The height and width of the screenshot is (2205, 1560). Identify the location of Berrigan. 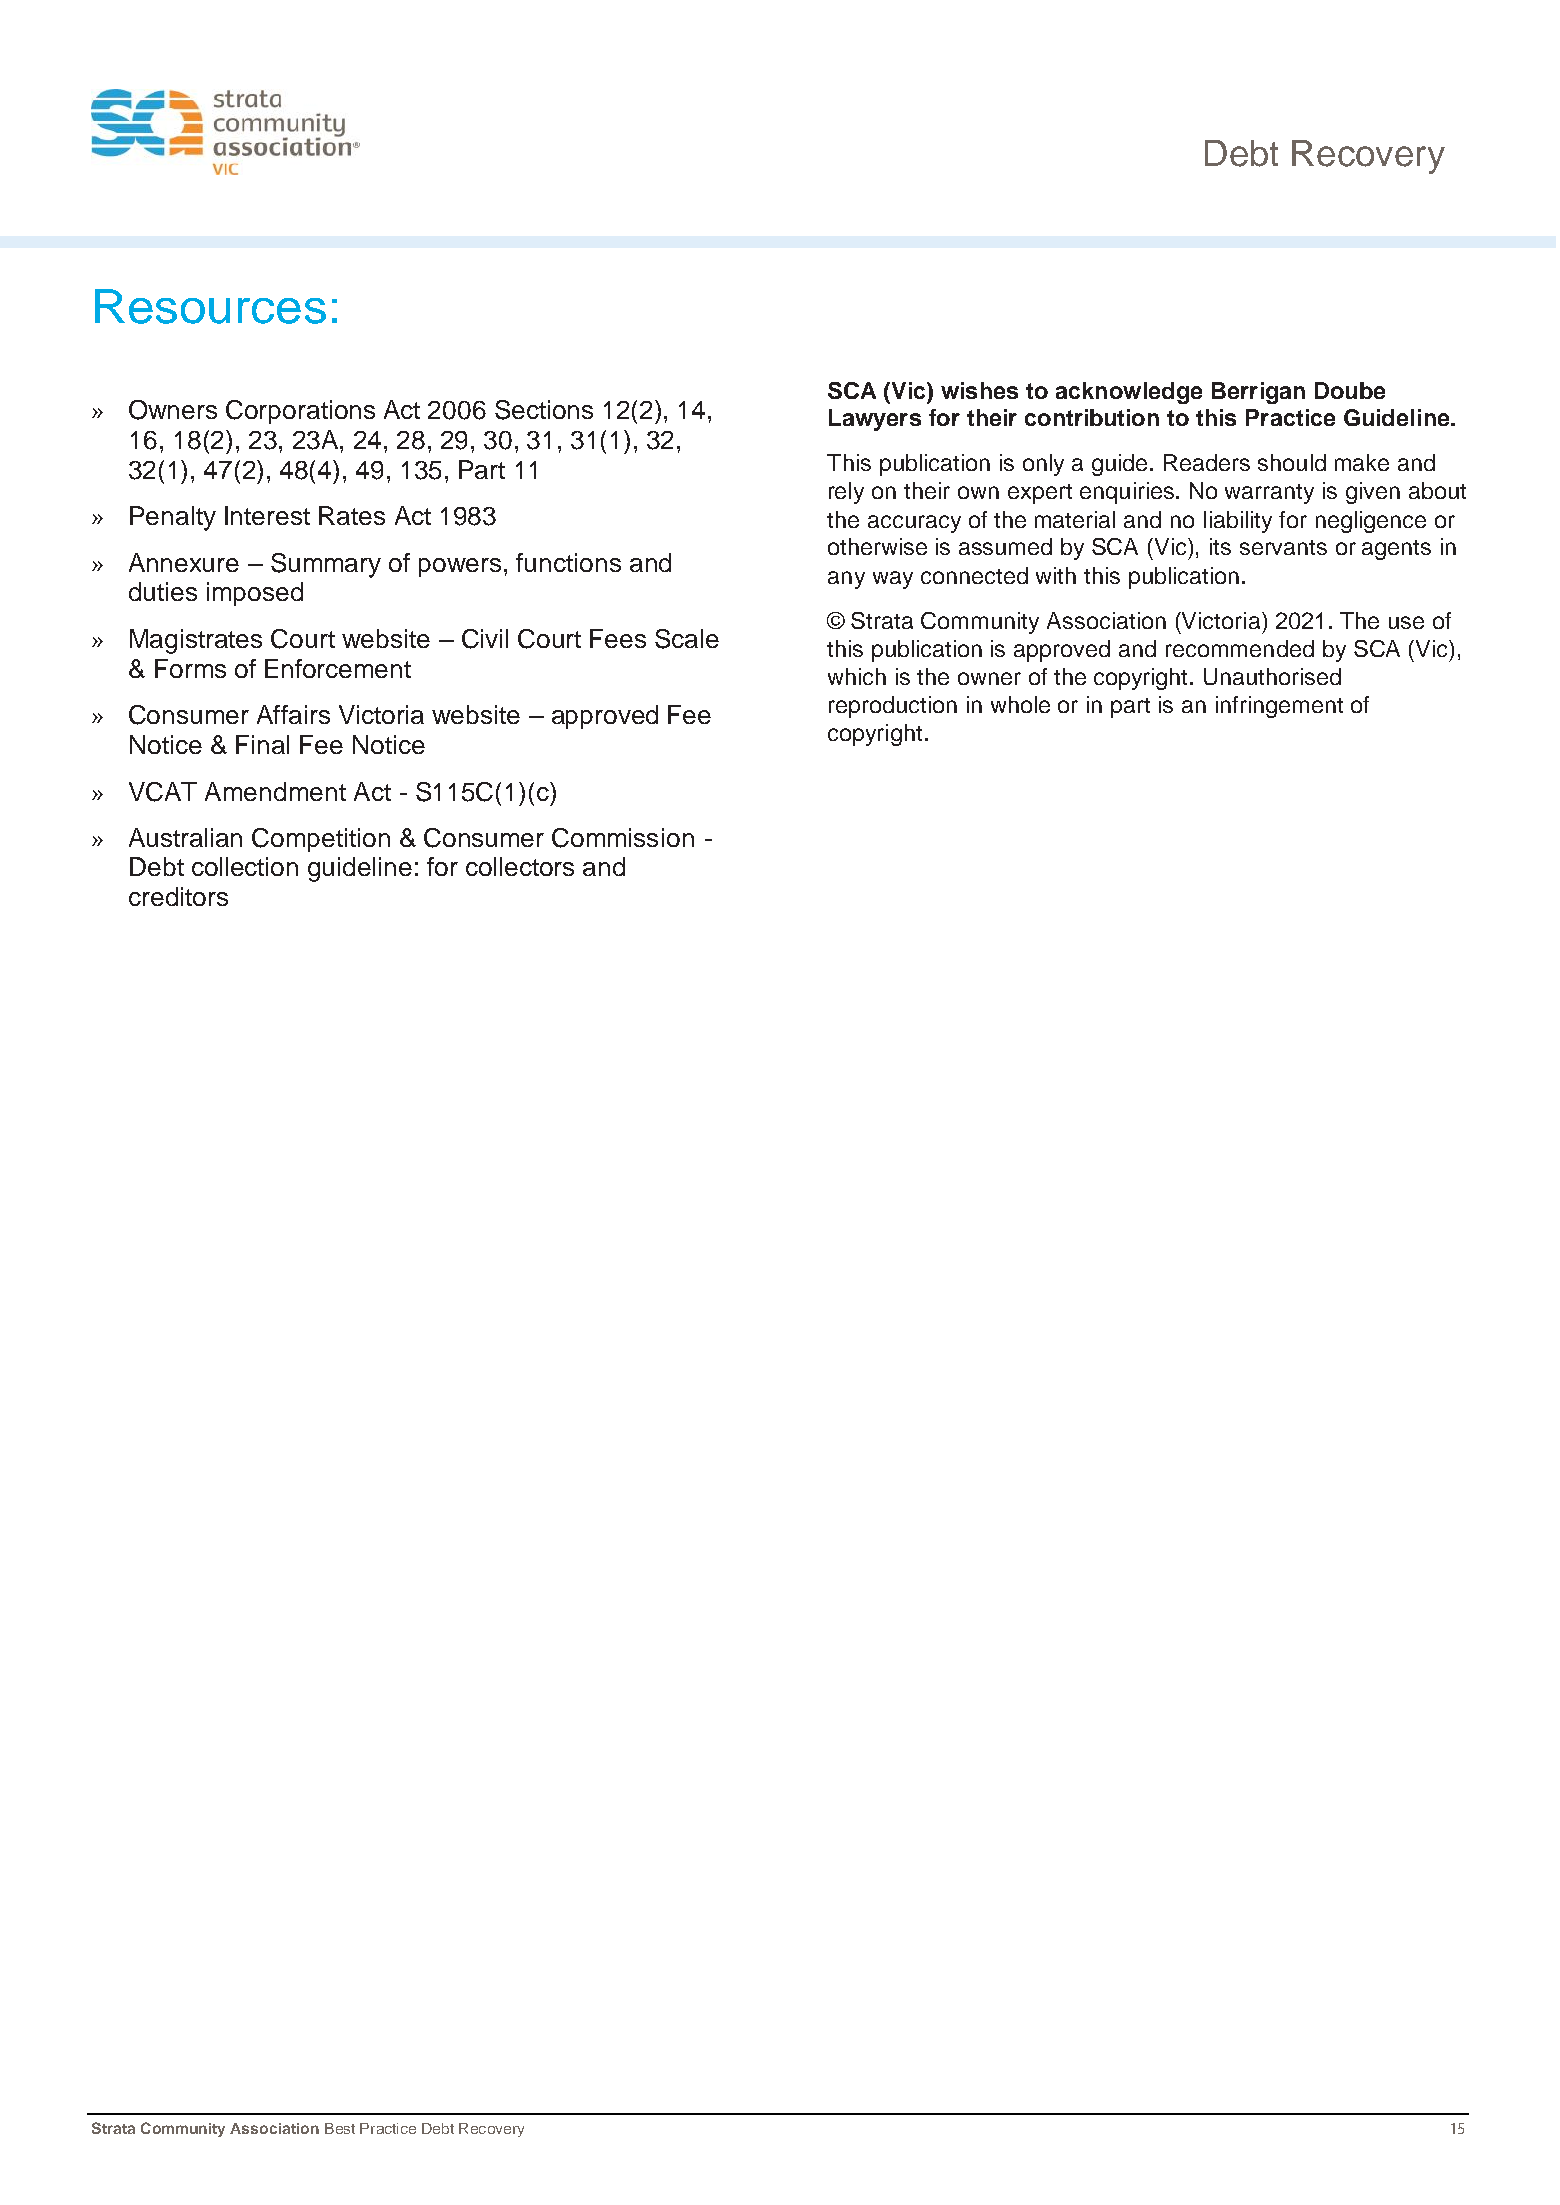
(1258, 393).
